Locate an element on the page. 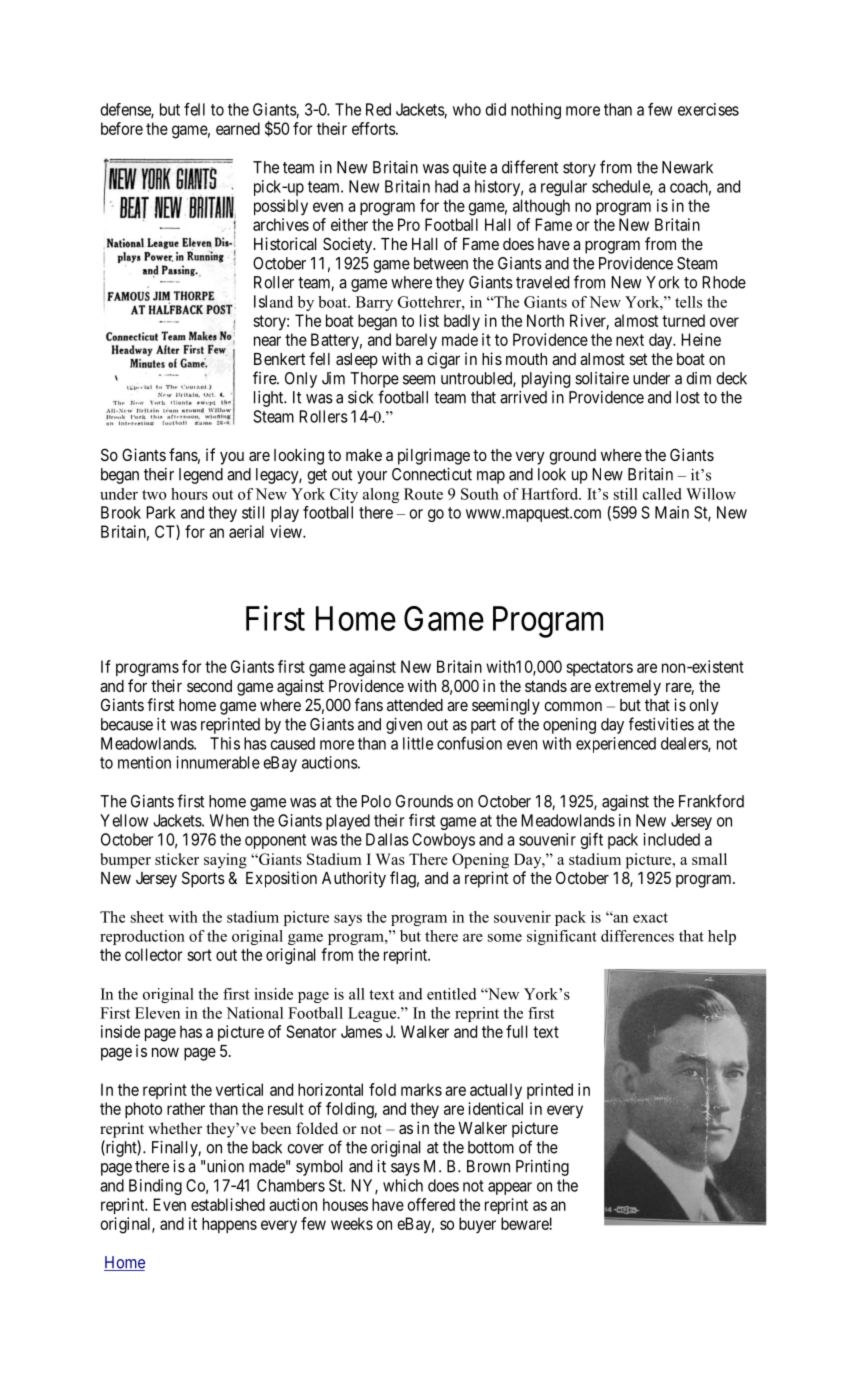  offered is located at coordinates (431, 1204).
